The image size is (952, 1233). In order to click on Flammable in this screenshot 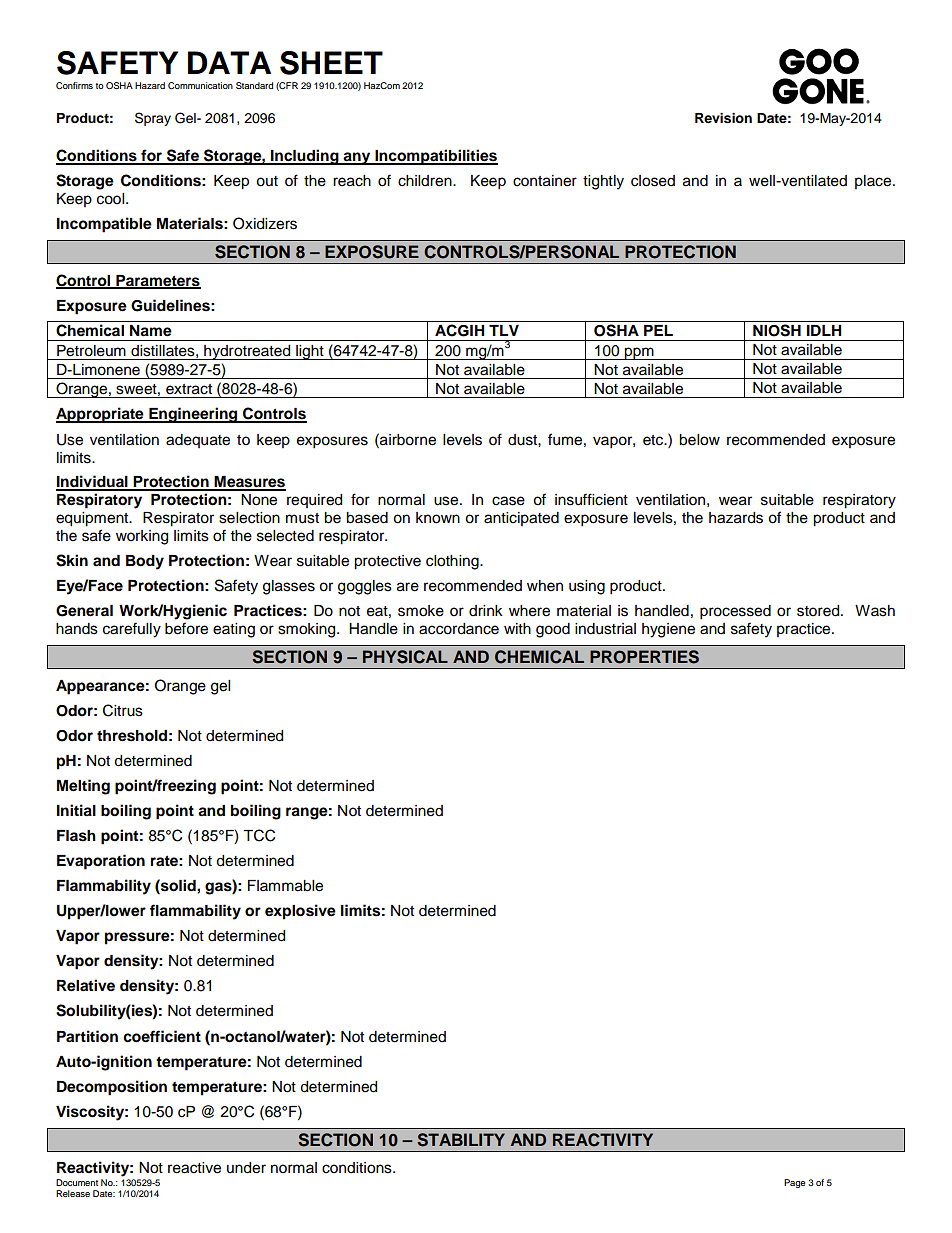, I will do `click(285, 886)`.
